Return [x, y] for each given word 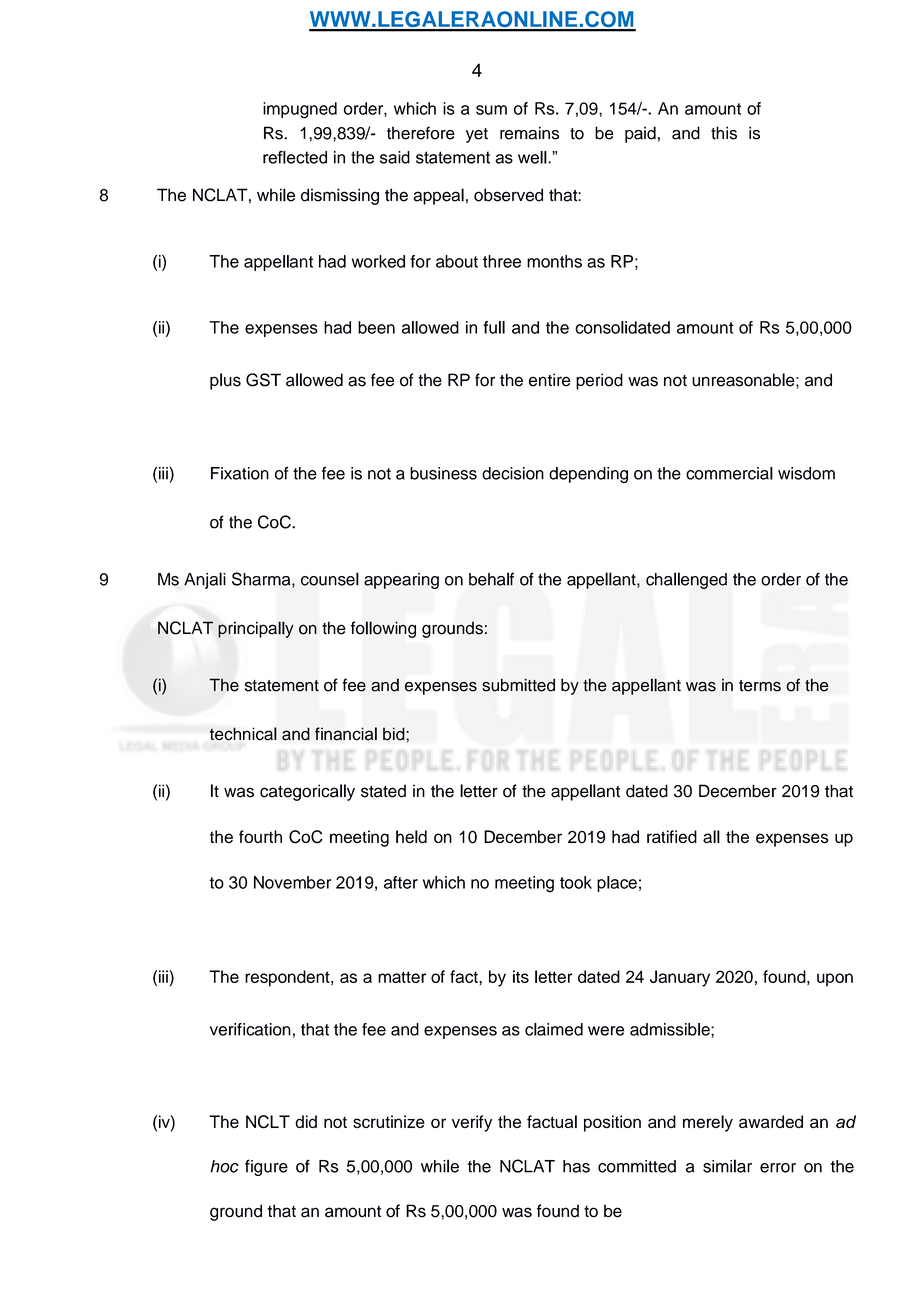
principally [256, 629]
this [724, 133]
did [306, 1121]
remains [529, 133]
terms [760, 686]
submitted [518, 685]
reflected [295, 157]
